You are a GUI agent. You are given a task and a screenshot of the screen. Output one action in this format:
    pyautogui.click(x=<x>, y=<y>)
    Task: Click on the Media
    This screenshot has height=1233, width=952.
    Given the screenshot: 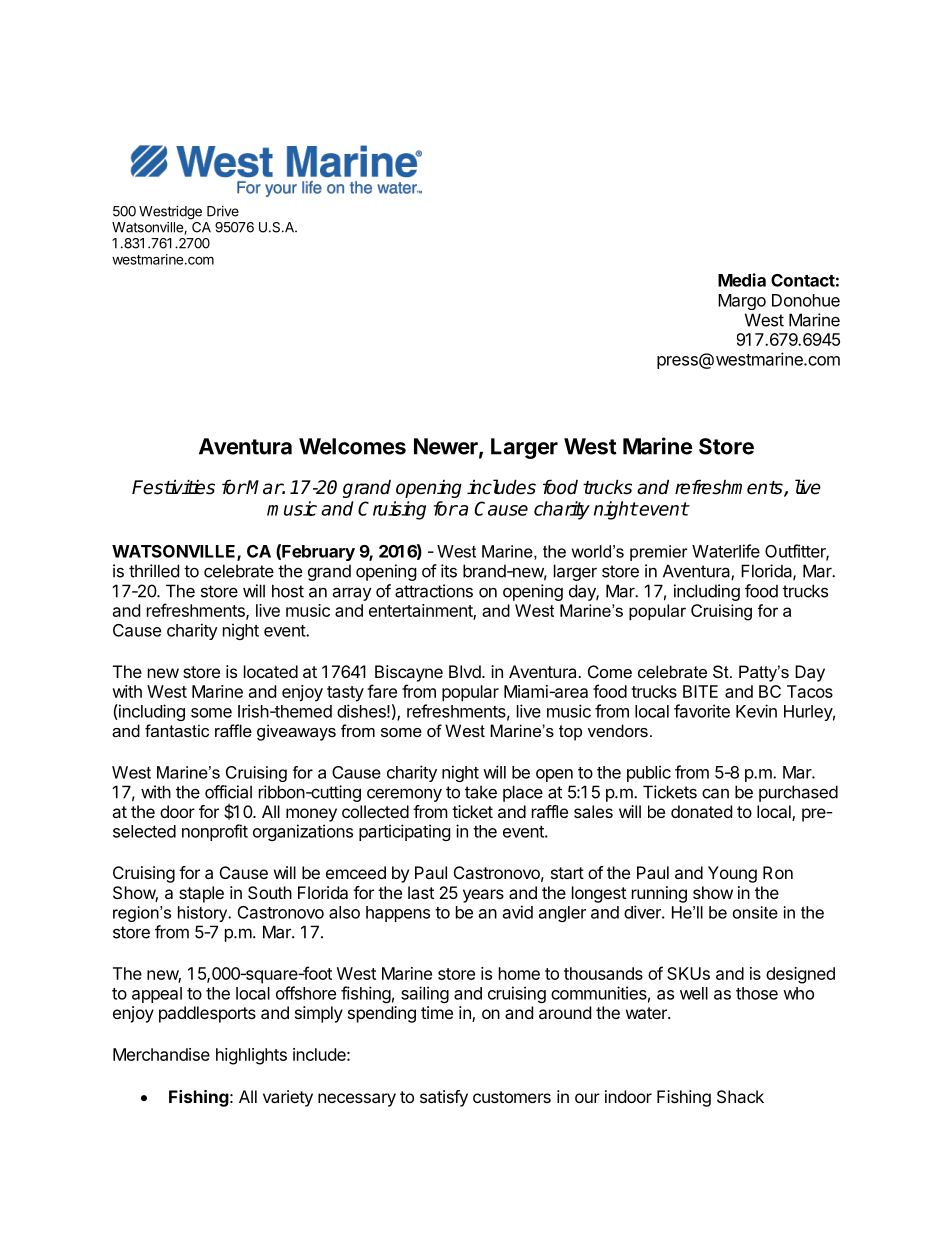 What is the action you would take?
    pyautogui.click(x=742, y=280)
